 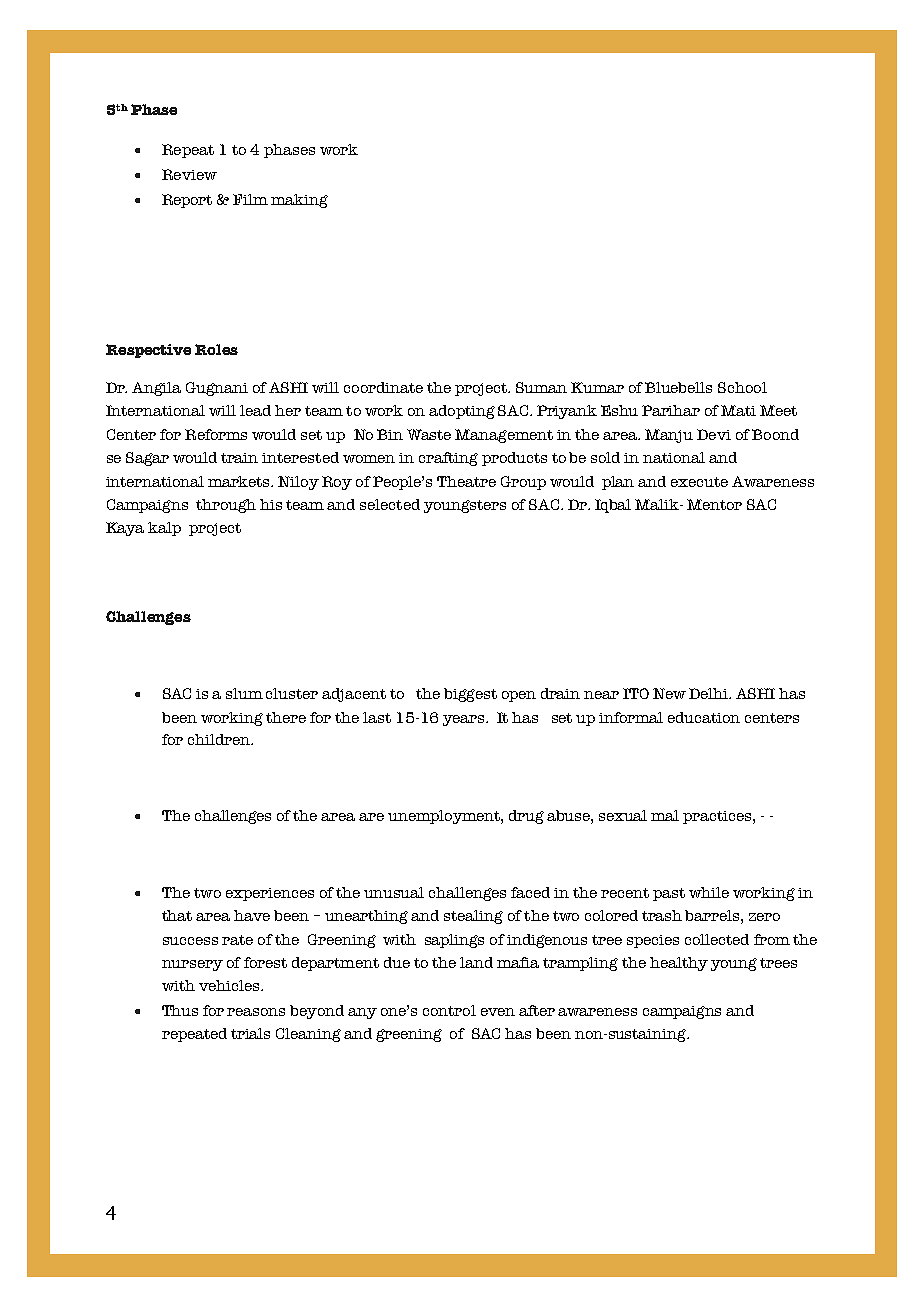 I want to click on making, so click(x=299, y=201).
